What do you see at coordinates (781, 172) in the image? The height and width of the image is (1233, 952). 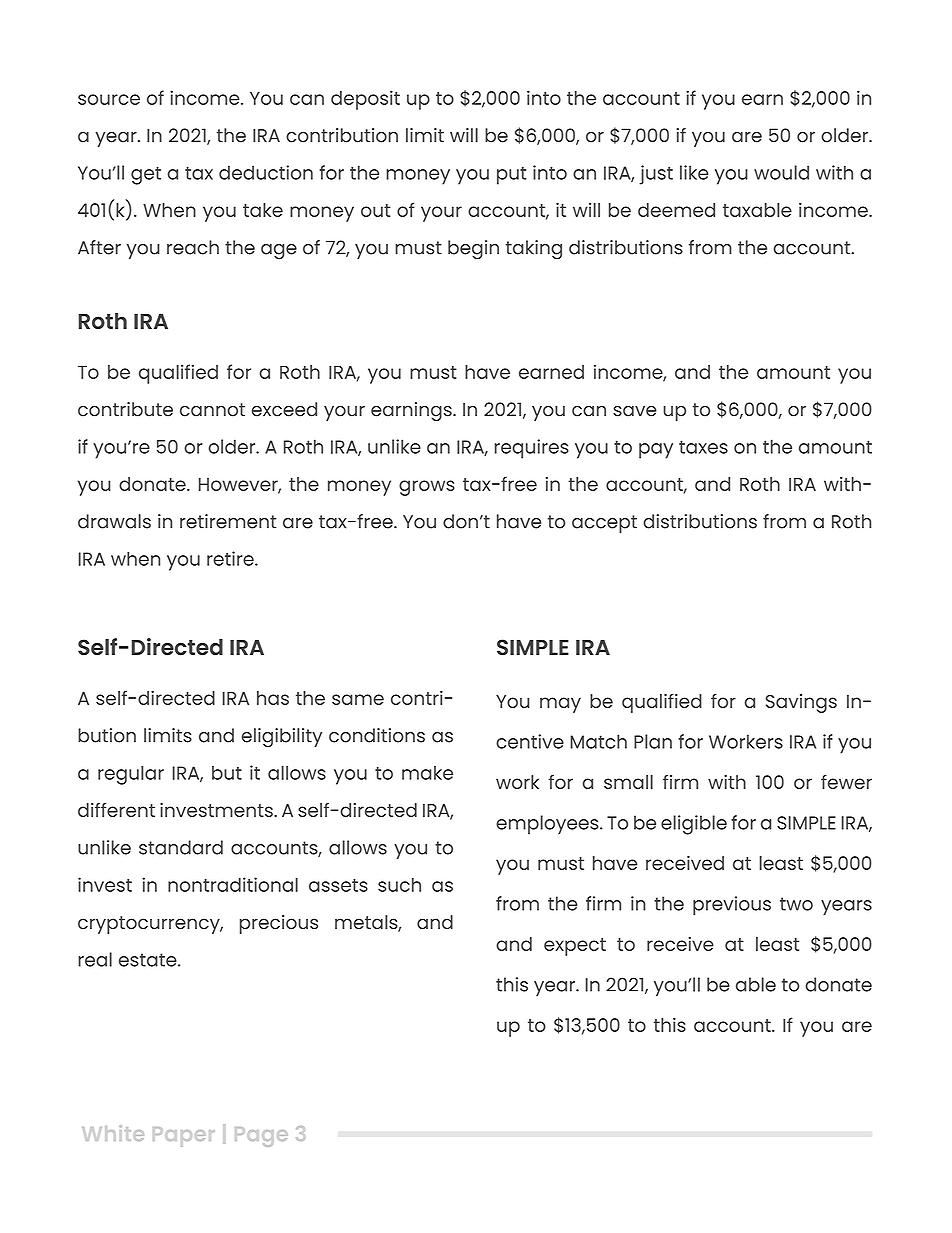 I see `would` at bounding box center [781, 172].
